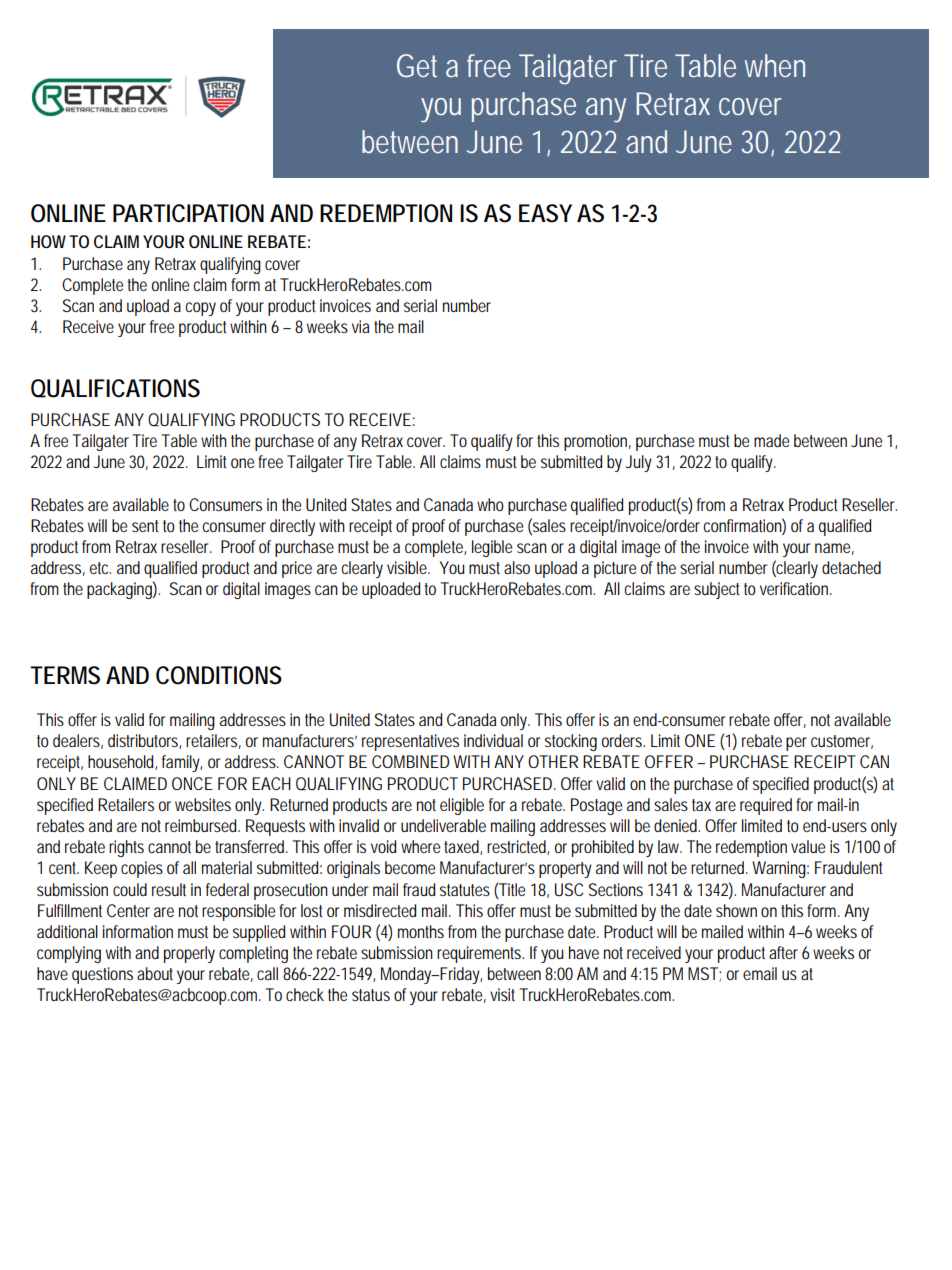 This screenshot has height=1270, width=952. Describe the element at coordinates (200, 309) in the screenshot. I see `copy` at that location.
